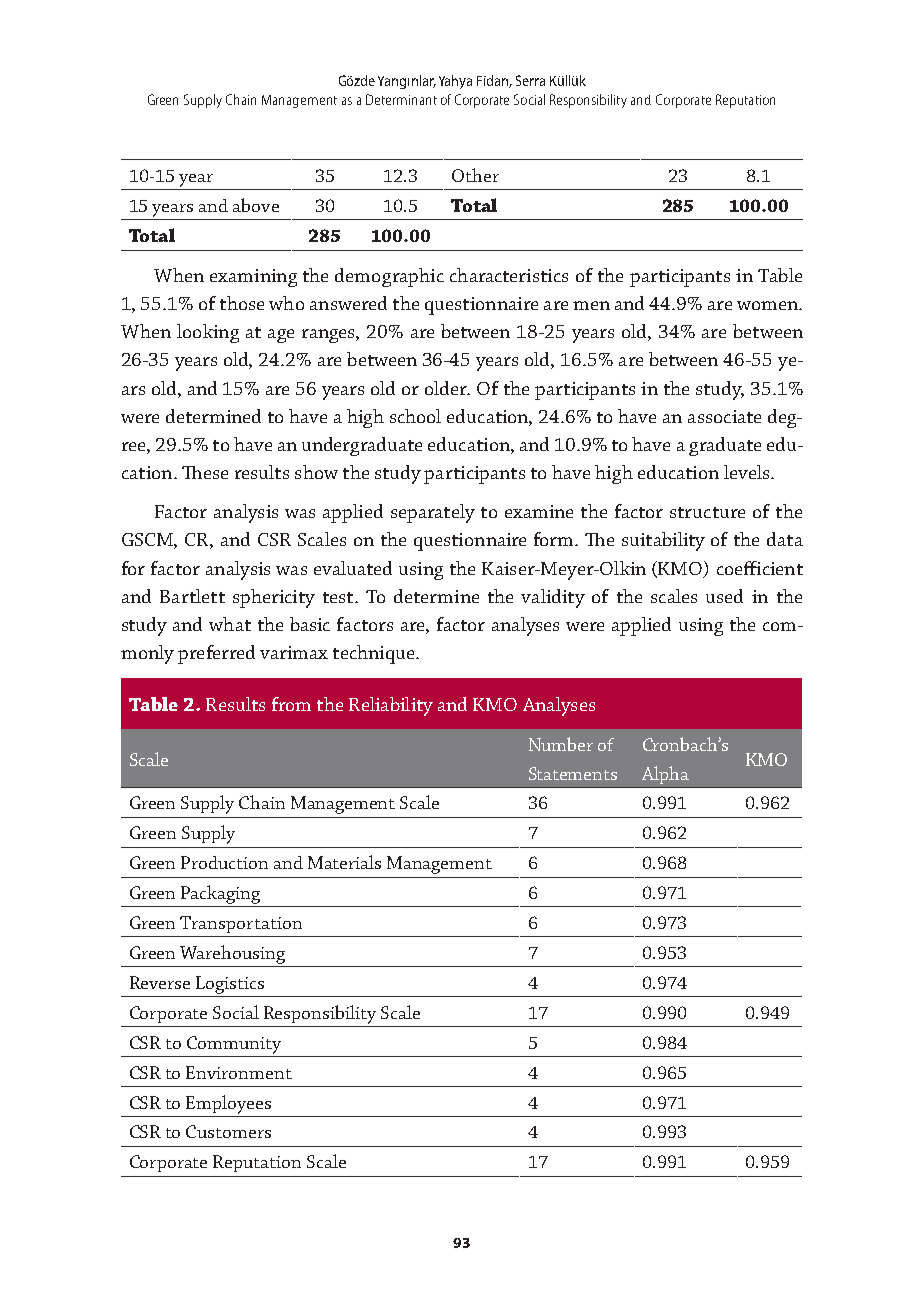 The width and height of the screenshot is (924, 1310). Describe the element at coordinates (256, 205) in the screenshot. I see `above` at that location.
